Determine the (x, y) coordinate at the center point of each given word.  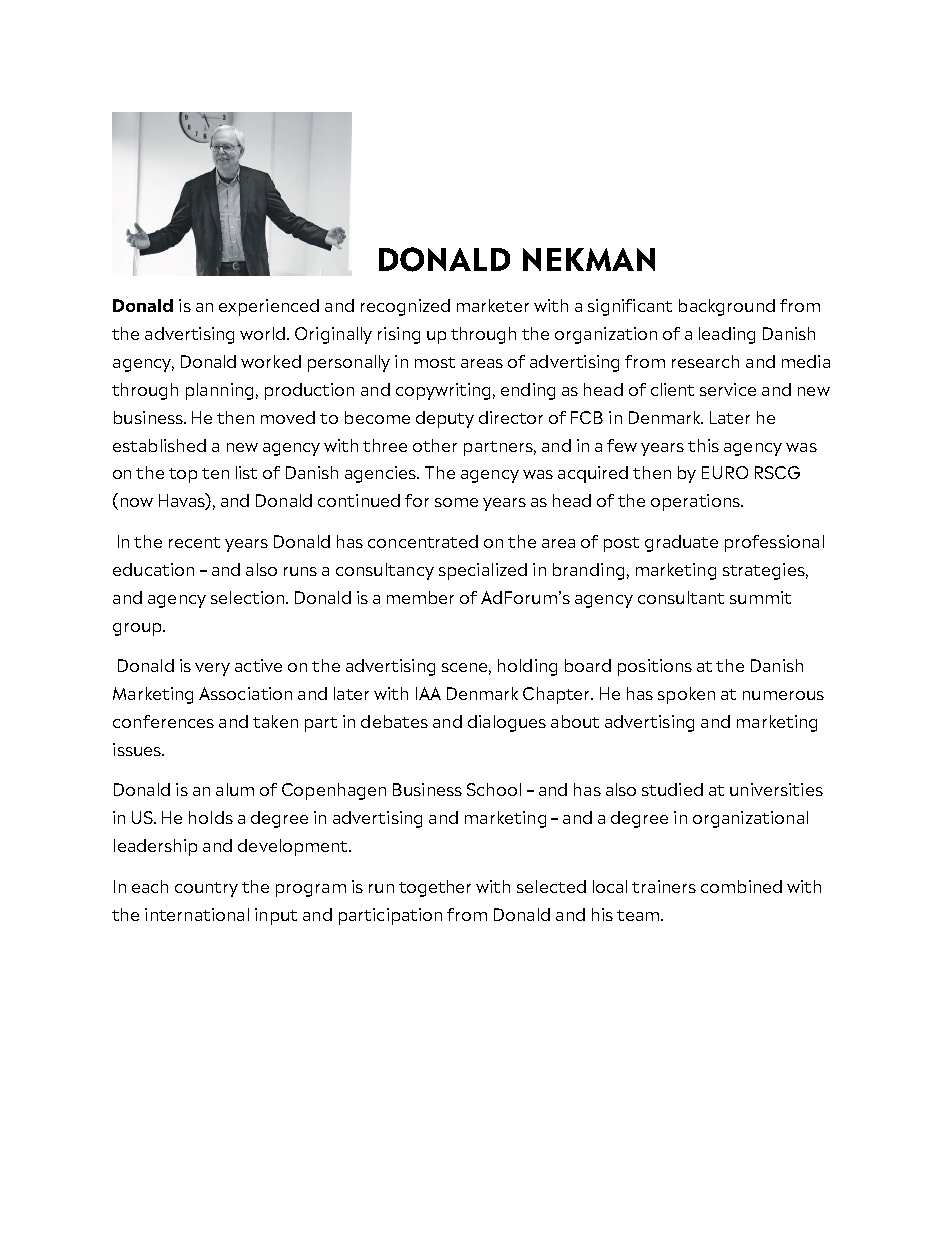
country (206, 889)
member (420, 597)
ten (215, 473)
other (435, 445)
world (264, 333)
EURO (725, 472)
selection (247, 597)
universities (776, 789)
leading (727, 335)
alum (235, 789)
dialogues (507, 723)
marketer (493, 305)
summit (760, 597)
